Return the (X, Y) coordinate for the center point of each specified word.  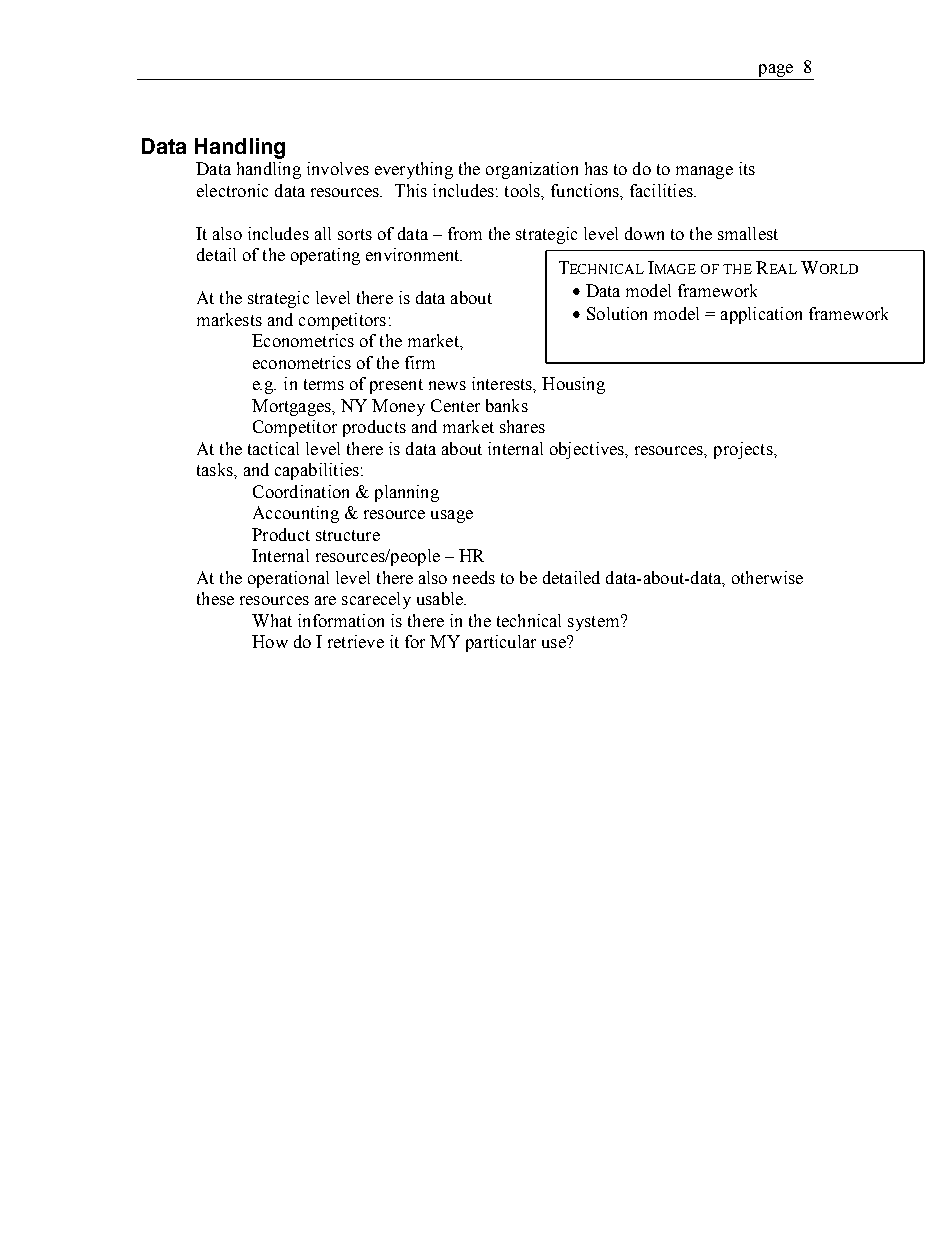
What (272, 620)
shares (522, 426)
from (465, 233)
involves (338, 168)
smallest (748, 233)
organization (532, 170)
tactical (273, 448)
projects (744, 450)
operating (325, 256)
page (775, 72)
